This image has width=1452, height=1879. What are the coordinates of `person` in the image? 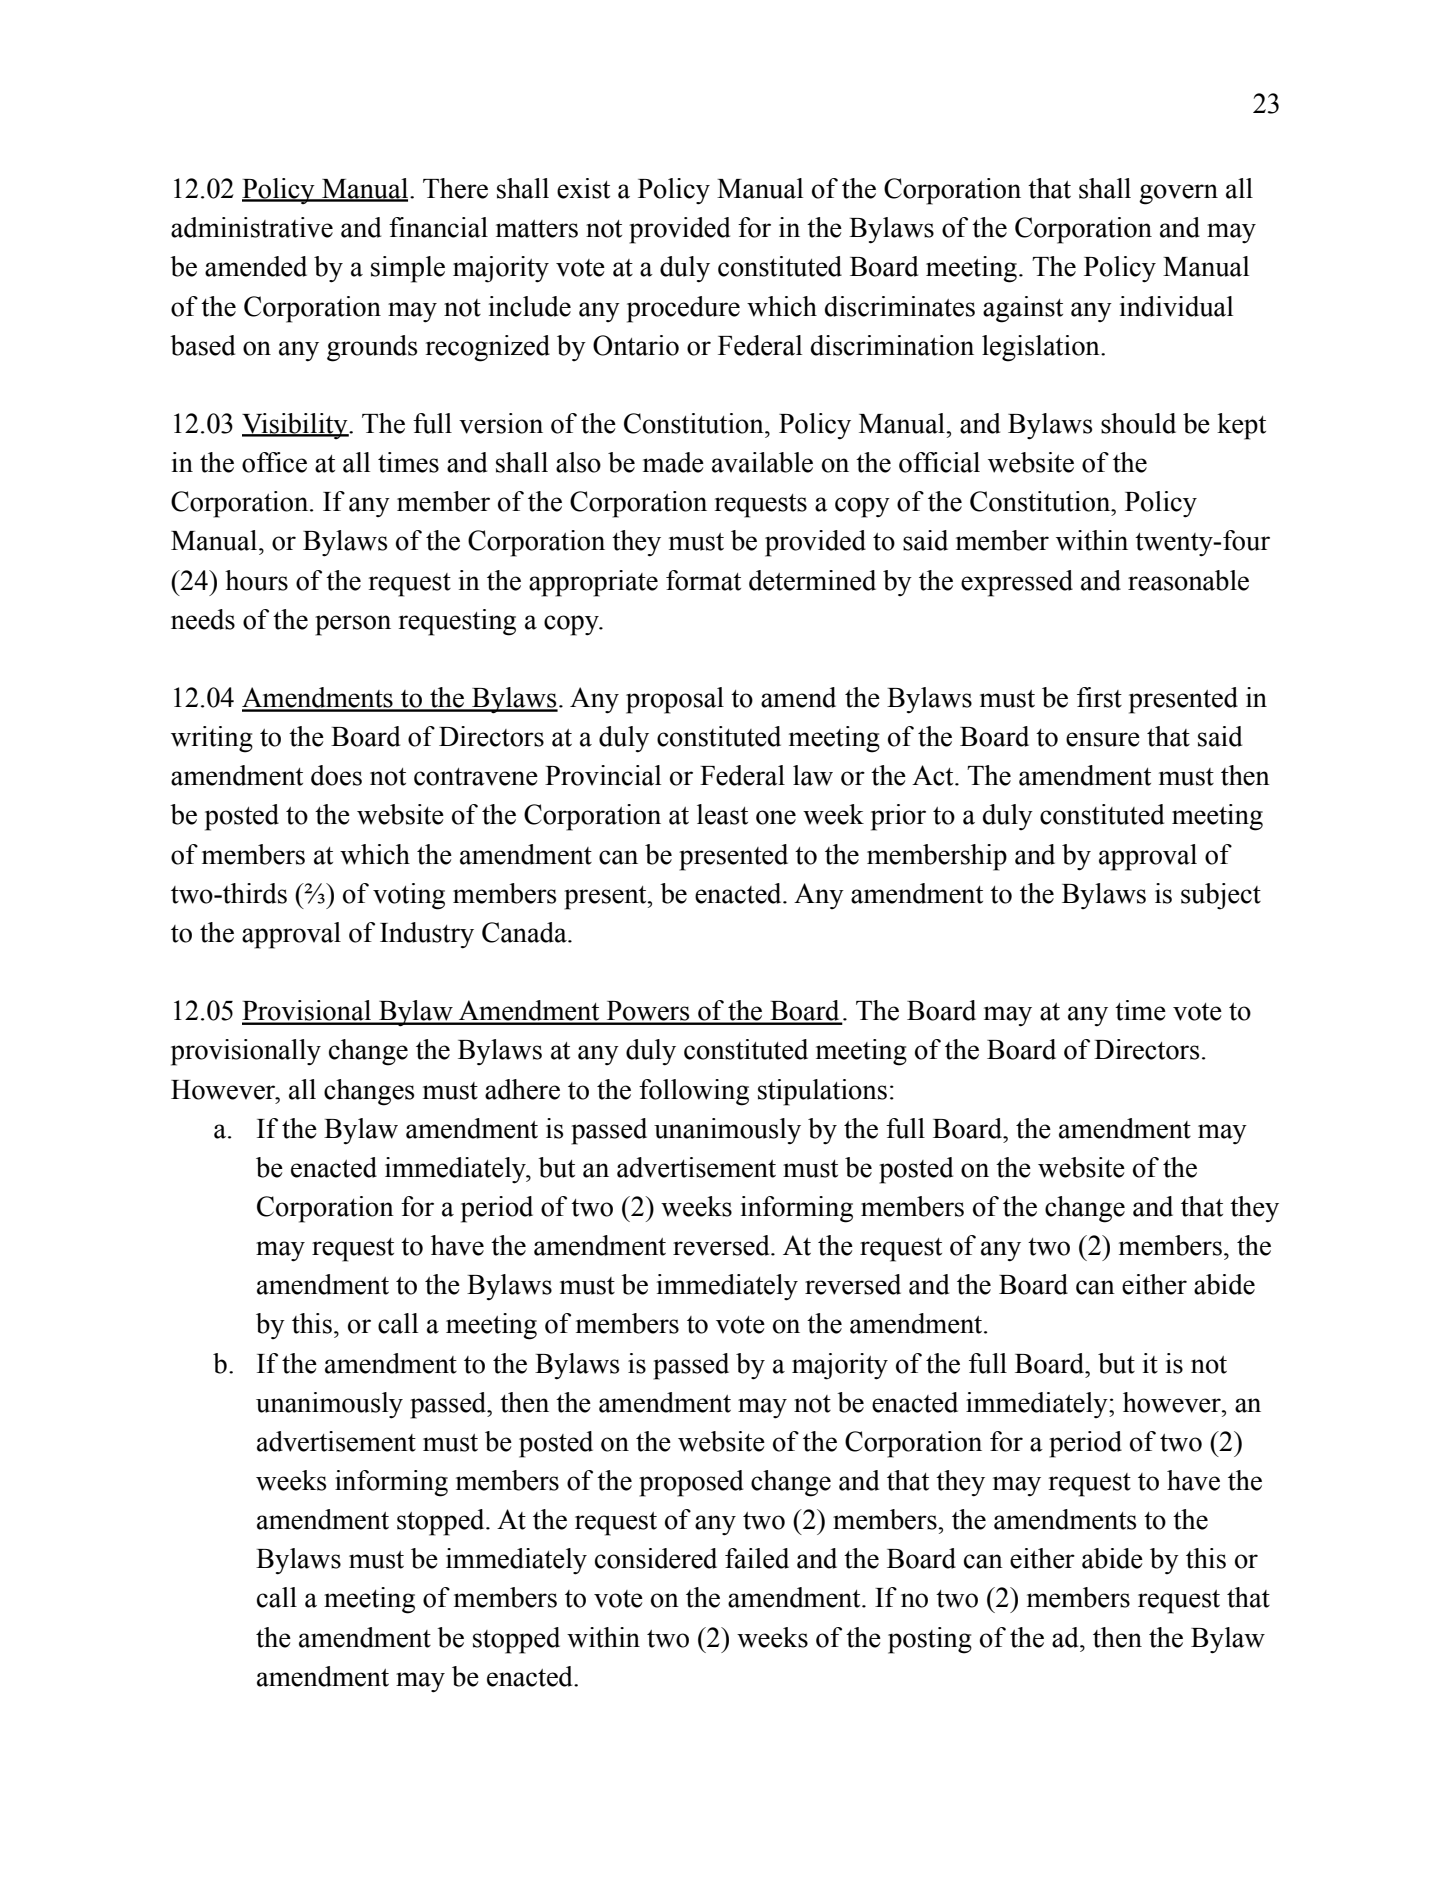 It's located at (353, 625).
